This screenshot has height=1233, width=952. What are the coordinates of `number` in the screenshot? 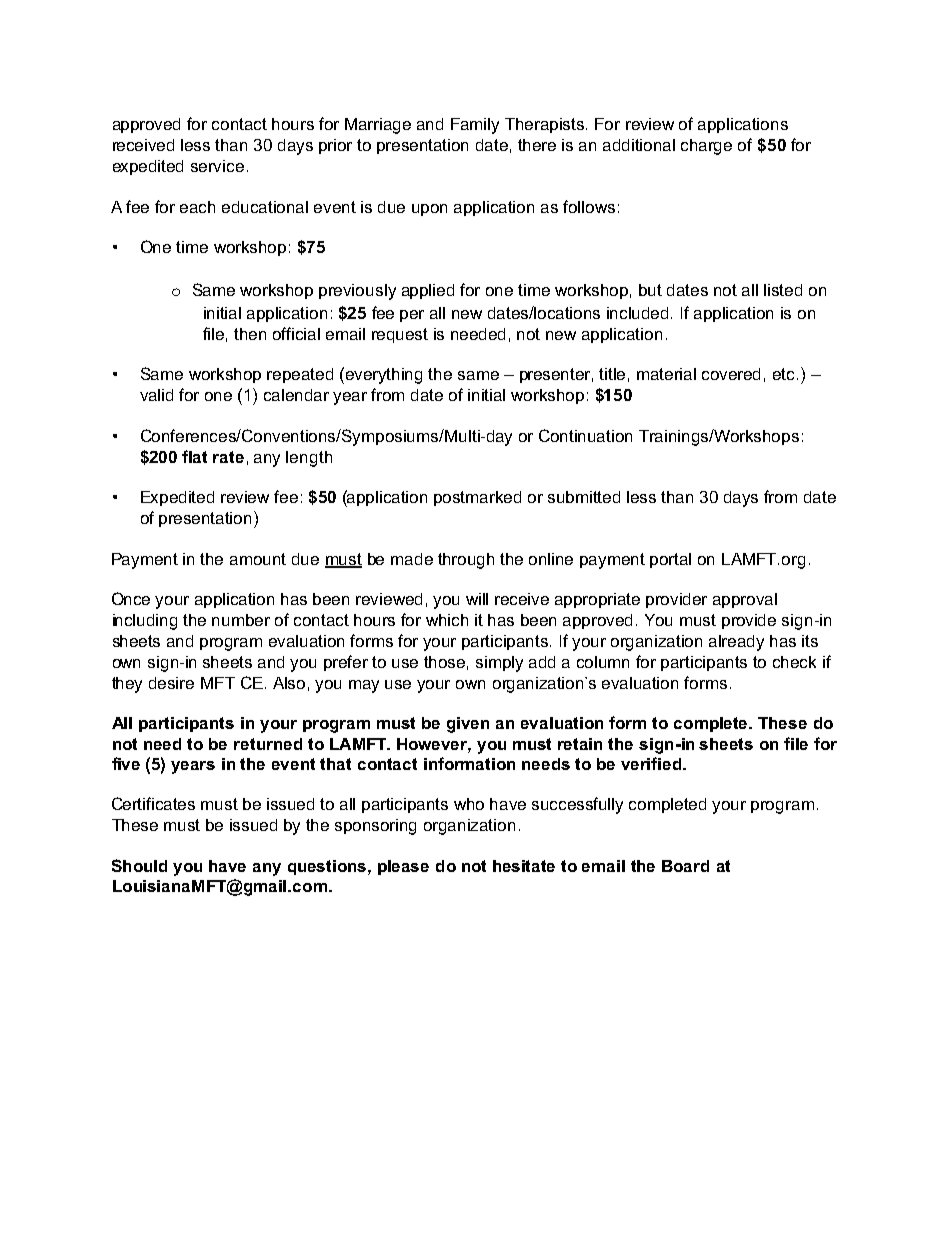 It's located at (241, 620).
